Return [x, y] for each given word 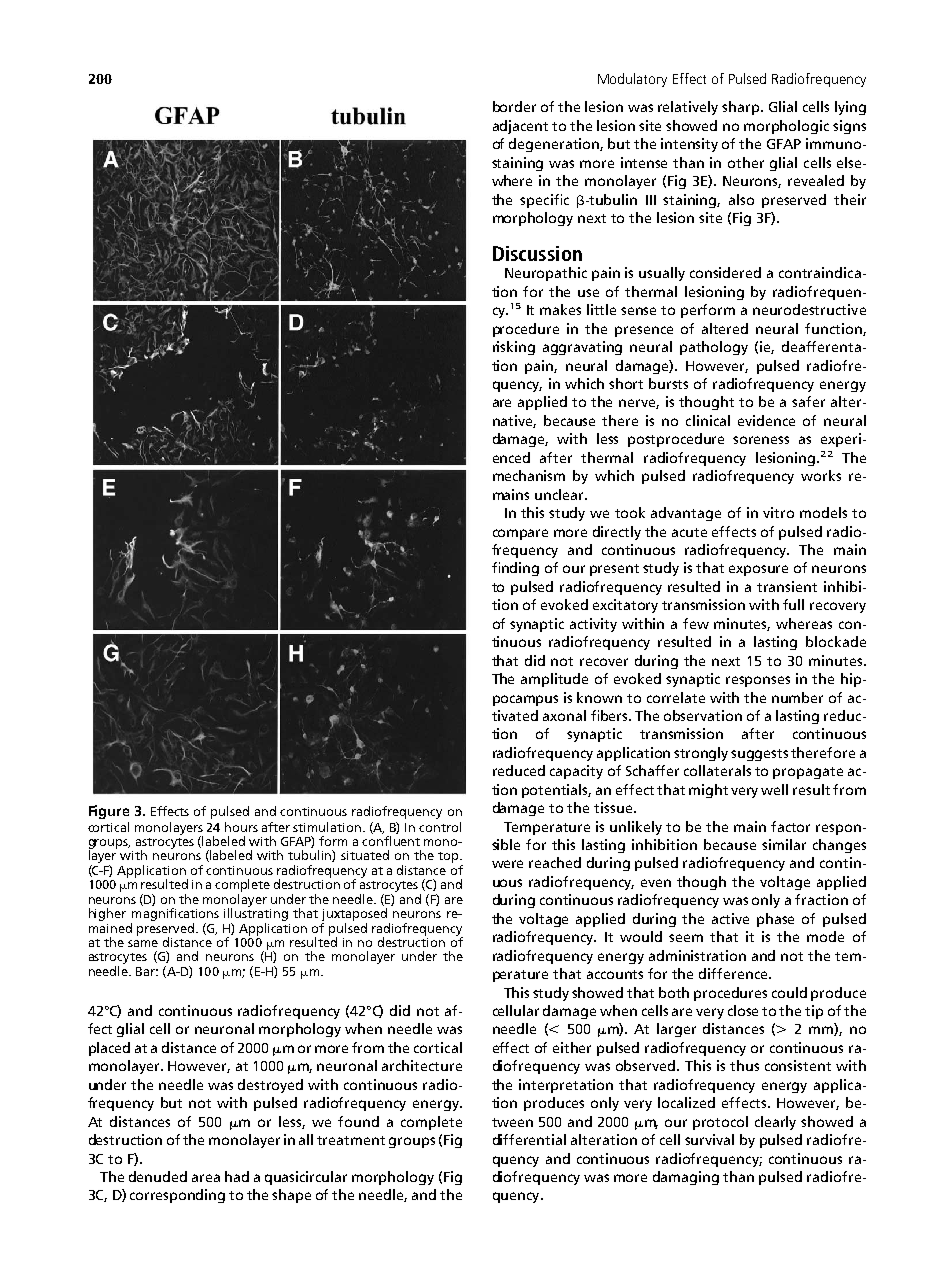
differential [529, 1139]
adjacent [520, 127]
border [514, 106]
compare [520, 534]
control [440, 827]
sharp [742, 108]
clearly [775, 1123]
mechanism [529, 475]
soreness [761, 440]
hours [241, 827]
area [206, 1178]
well [774, 789]
